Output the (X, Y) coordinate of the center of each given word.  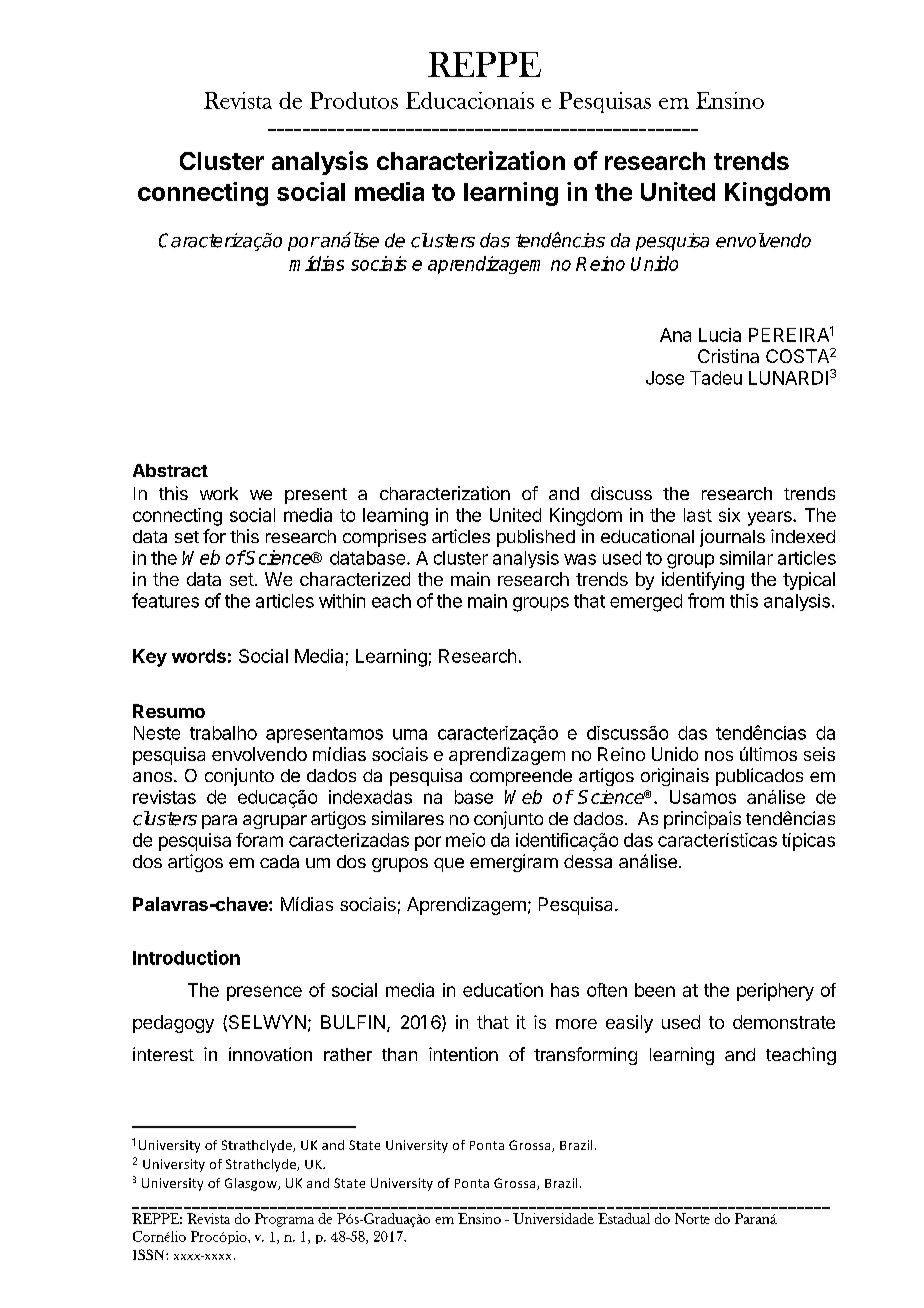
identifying (703, 581)
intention (463, 1054)
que (449, 865)
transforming (585, 1056)
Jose (665, 378)
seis (819, 754)
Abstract (170, 470)
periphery (775, 992)
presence (264, 993)
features (165, 600)
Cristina (728, 356)
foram (259, 840)
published (536, 538)
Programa (284, 1220)
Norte (692, 1218)
